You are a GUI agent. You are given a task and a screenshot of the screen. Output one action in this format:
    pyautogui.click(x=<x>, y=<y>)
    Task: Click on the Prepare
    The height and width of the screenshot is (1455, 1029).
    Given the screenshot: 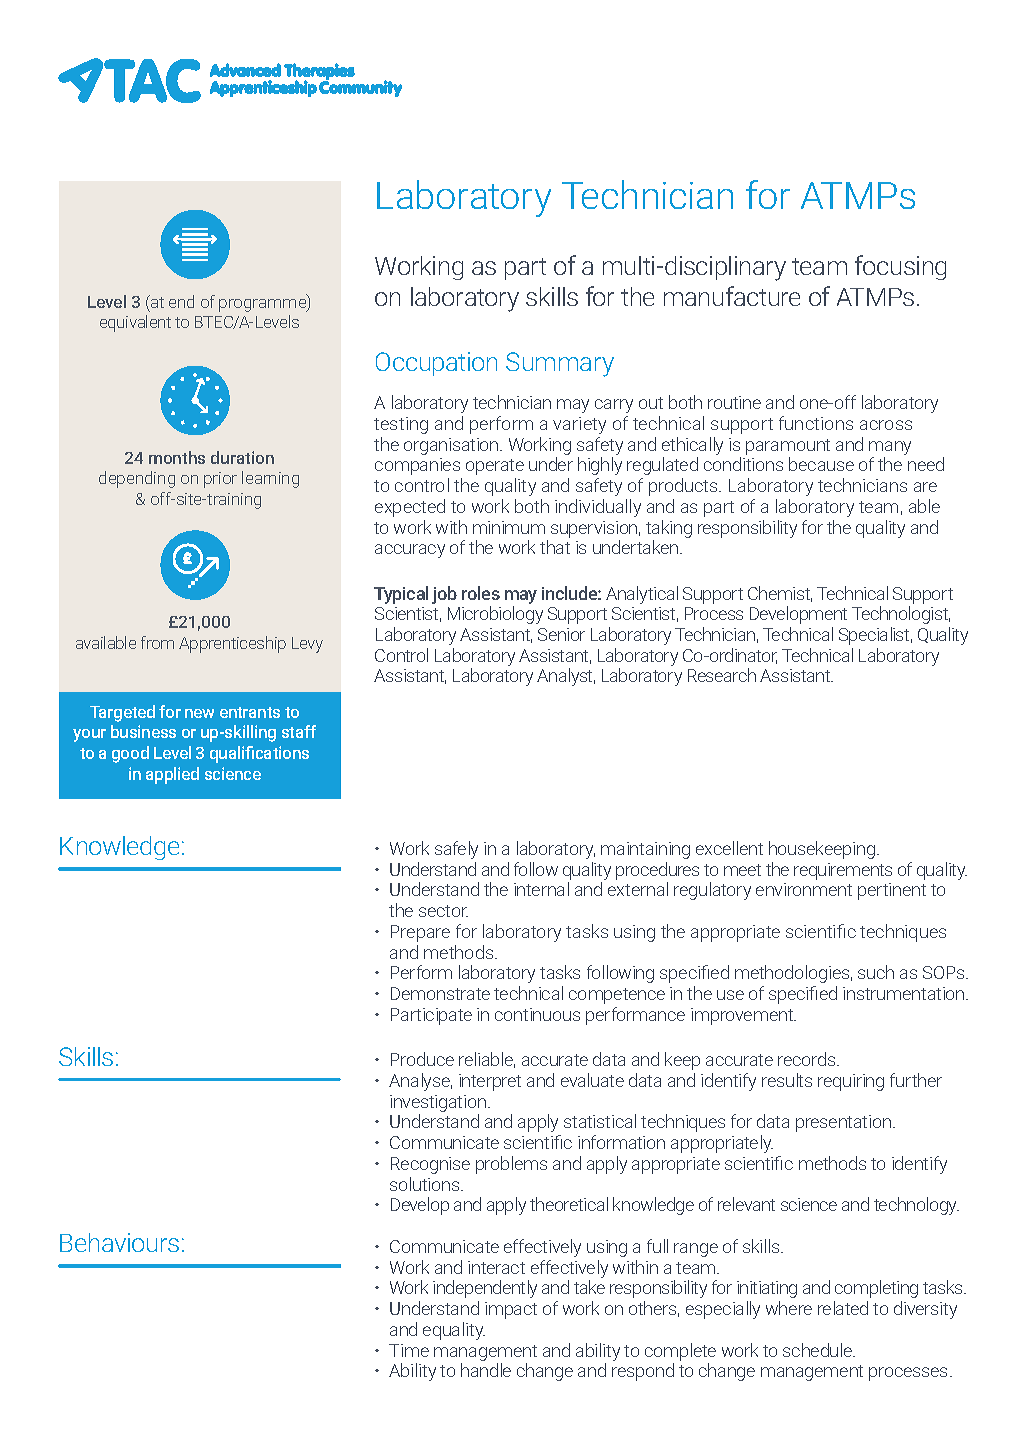 What is the action you would take?
    pyautogui.click(x=420, y=933)
